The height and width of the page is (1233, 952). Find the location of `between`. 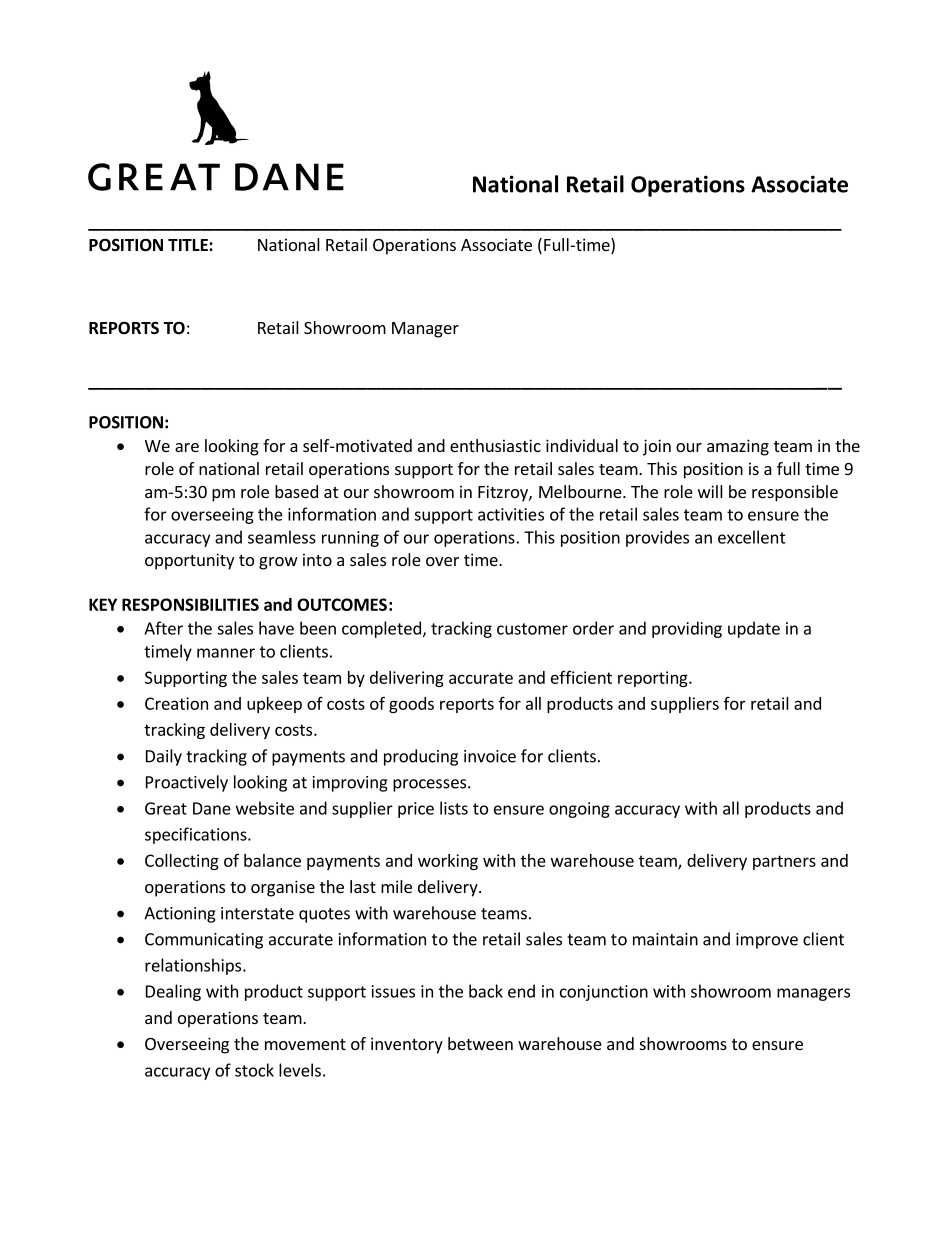

between is located at coordinates (480, 1043).
